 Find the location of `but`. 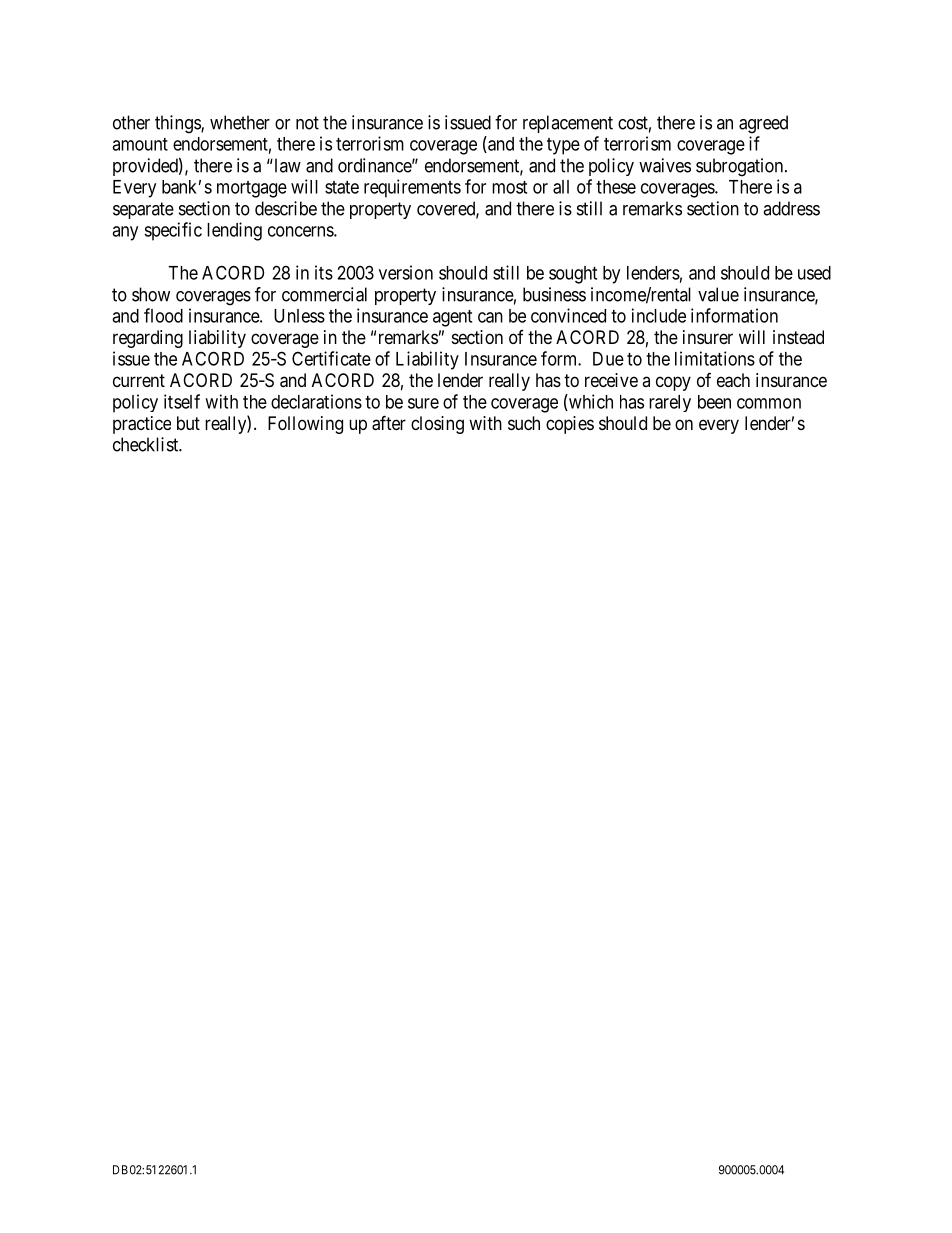

but is located at coordinates (188, 423).
